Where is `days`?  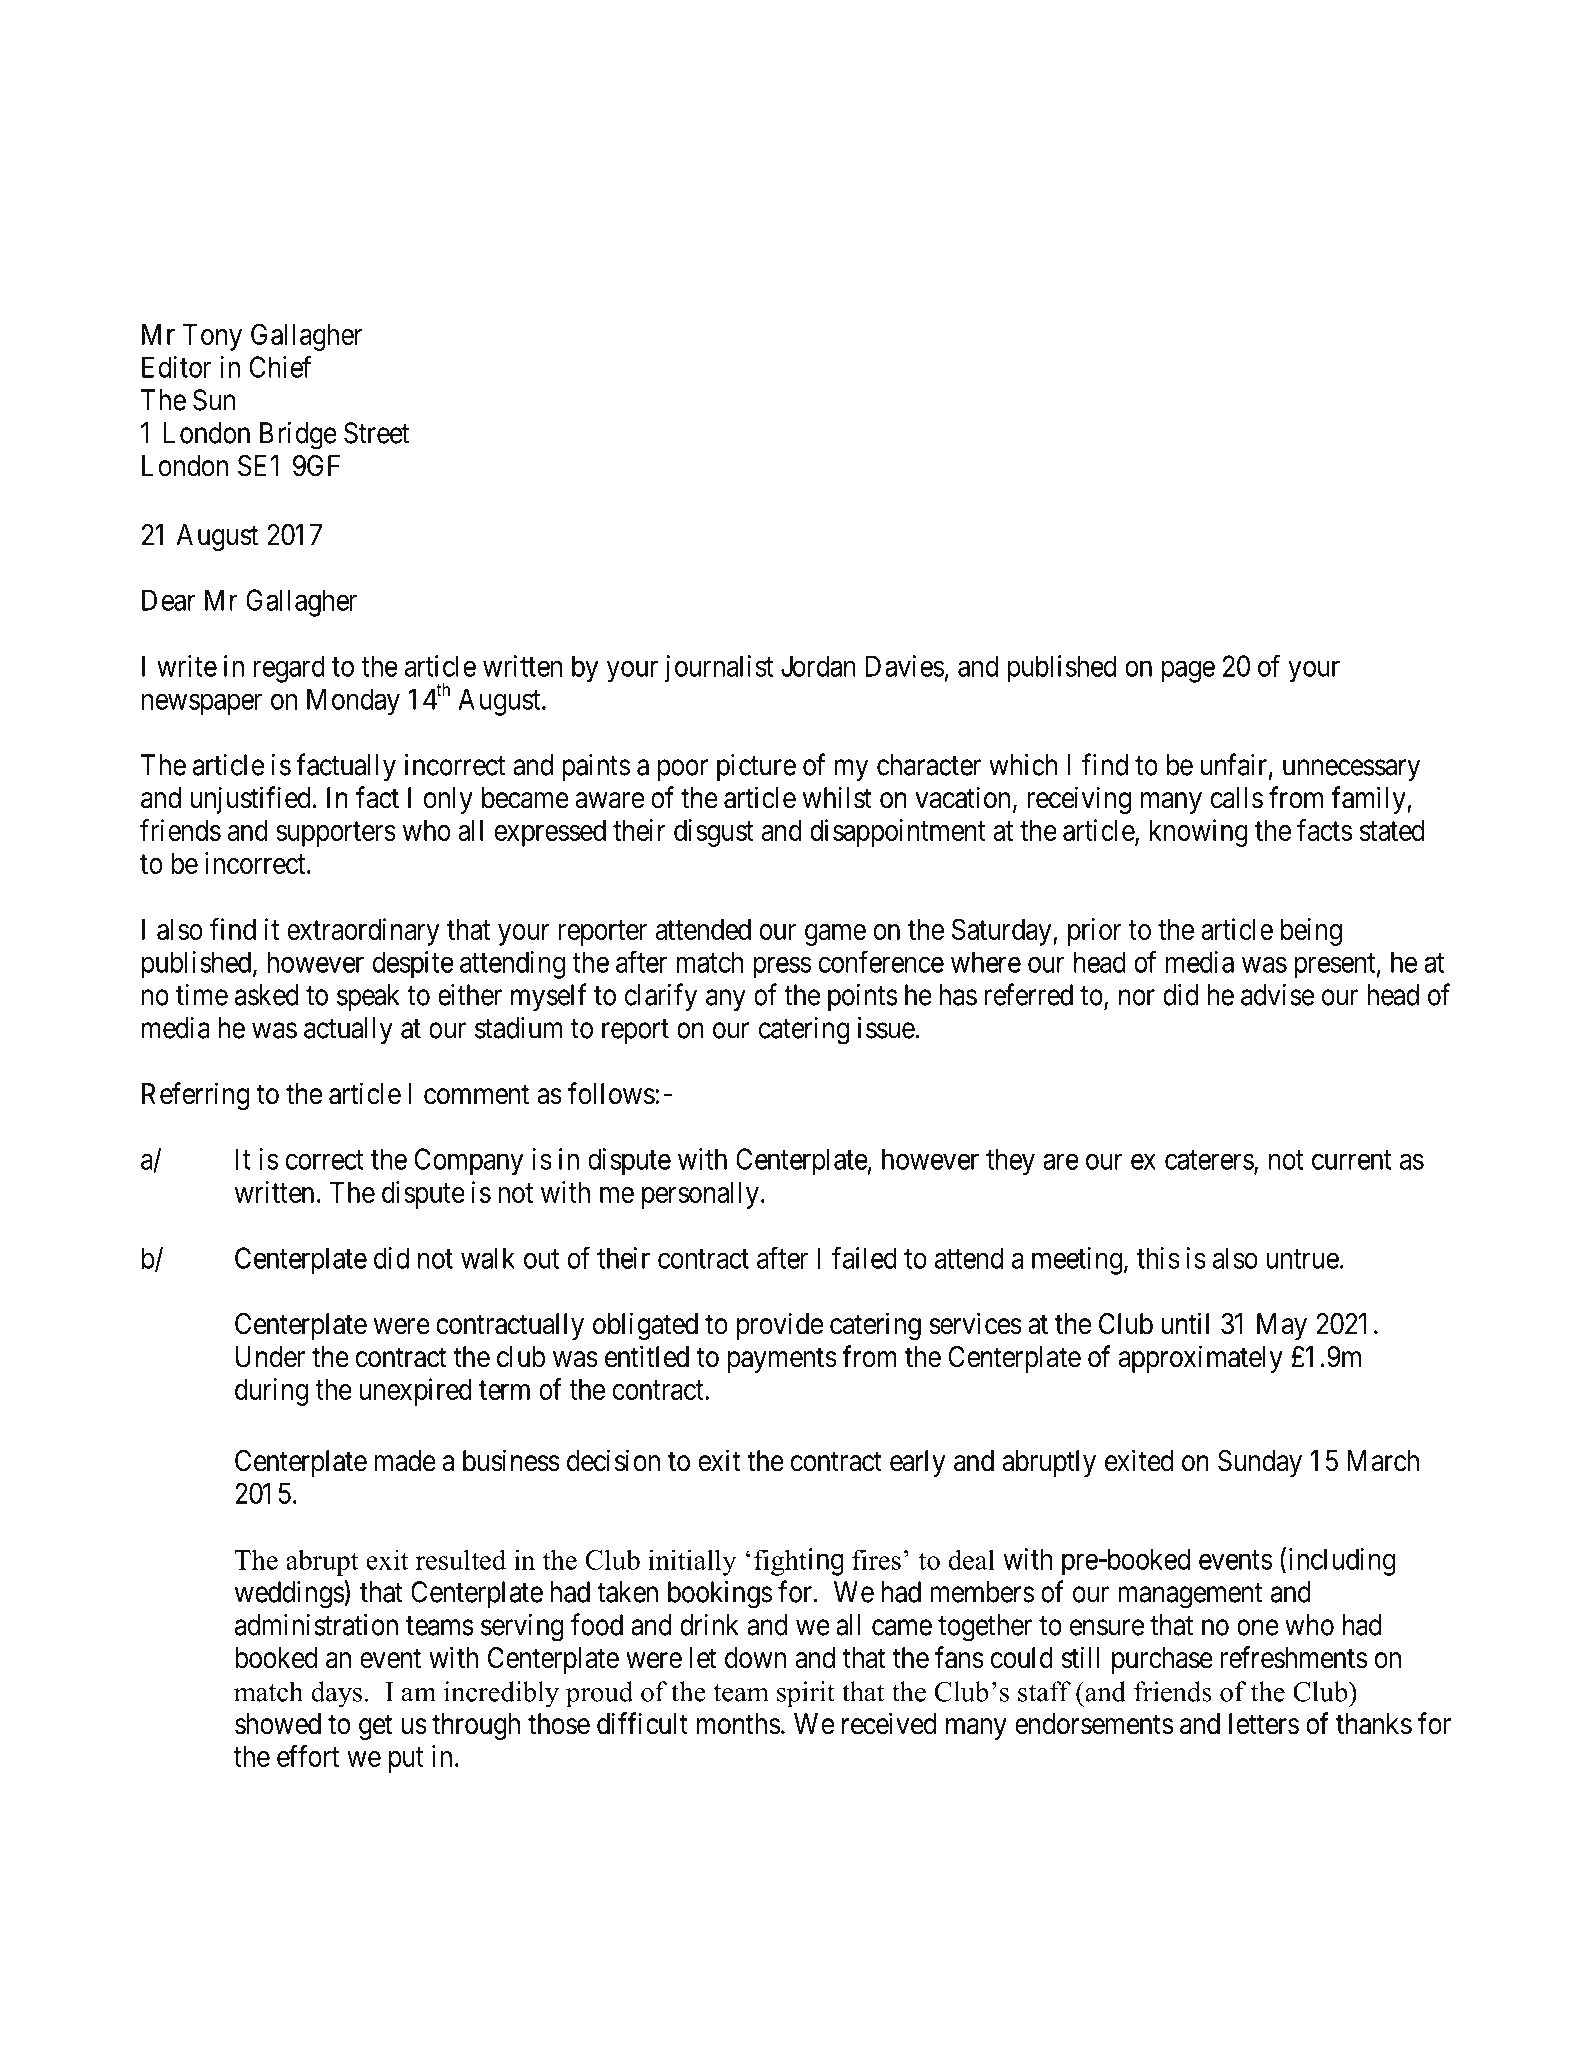 days is located at coordinates (336, 1694).
